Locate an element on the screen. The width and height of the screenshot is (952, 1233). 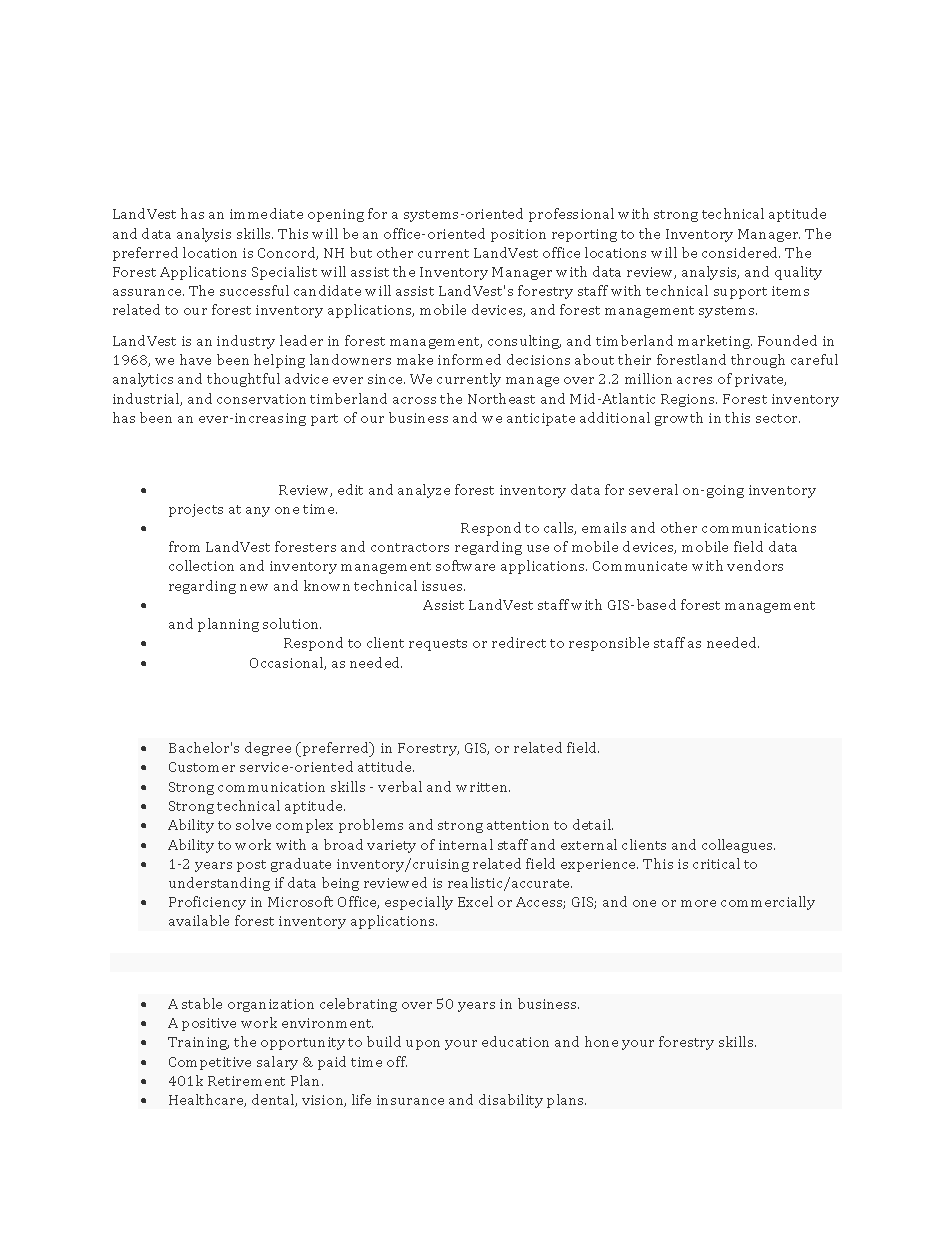
responsible is located at coordinates (609, 644).
